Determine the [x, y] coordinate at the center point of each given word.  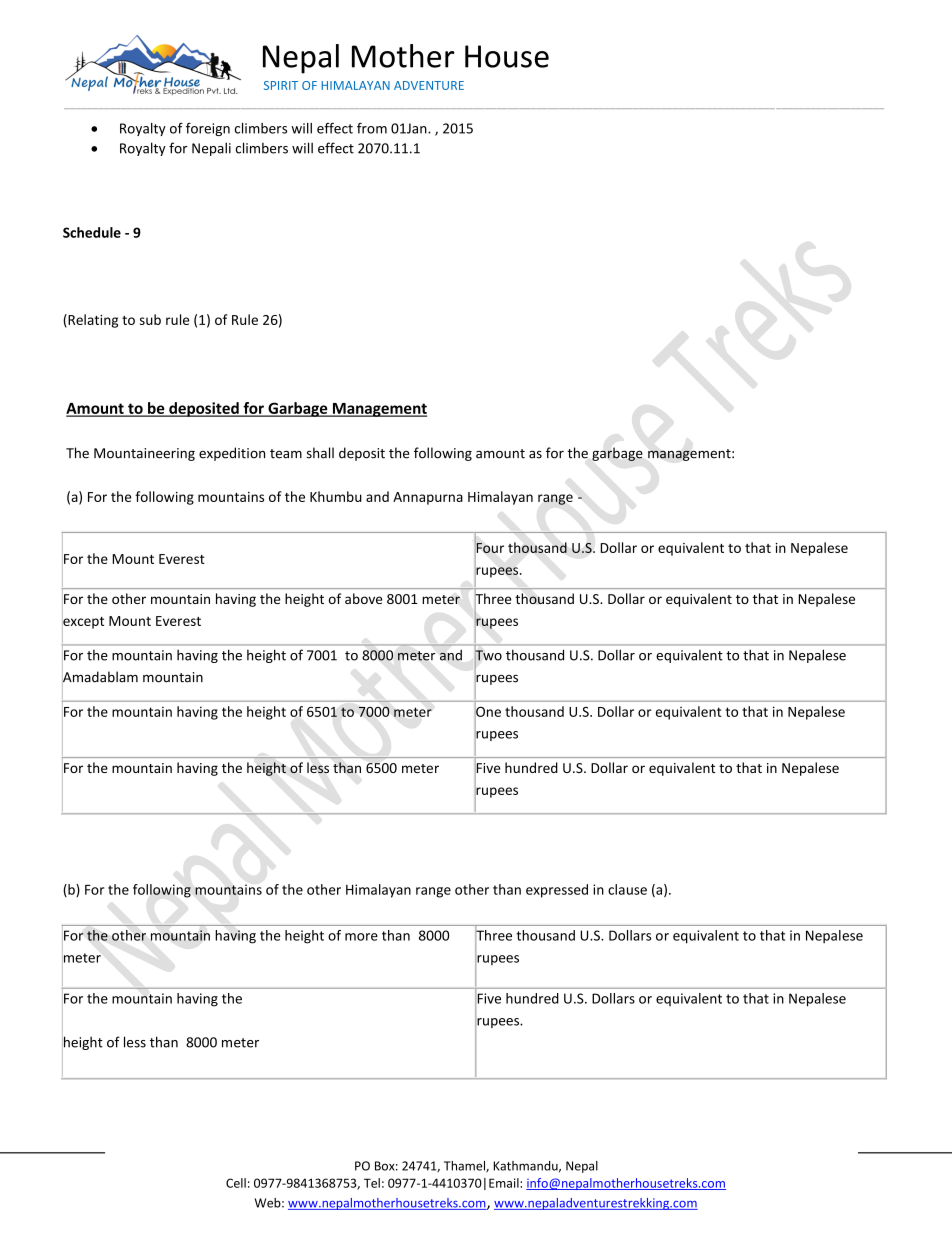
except [83, 622]
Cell [236, 1183]
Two [488, 655]
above [363, 598]
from [372, 128]
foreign [208, 129]
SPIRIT [281, 85]
